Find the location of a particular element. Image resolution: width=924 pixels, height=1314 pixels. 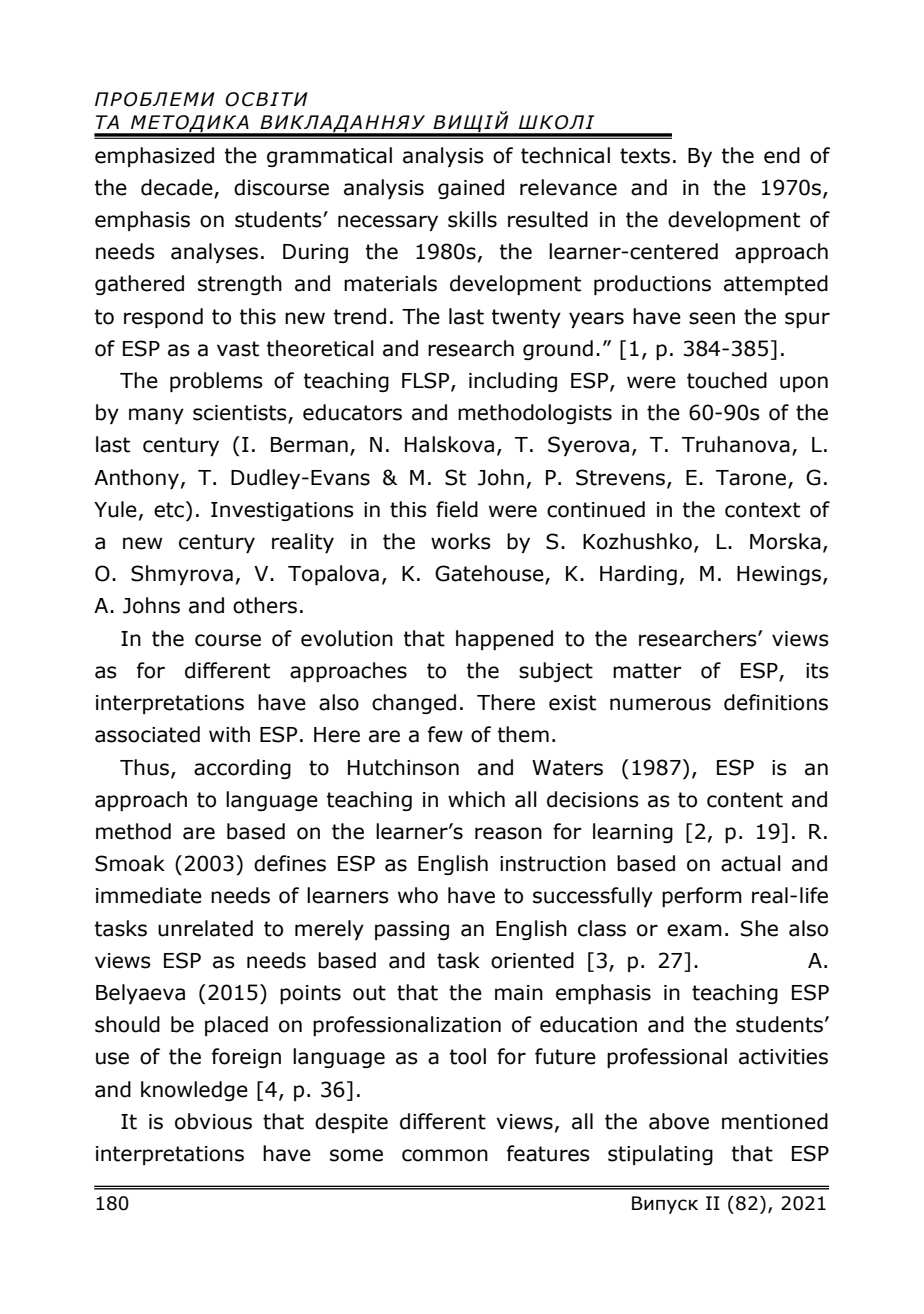

happened is located at coordinates (504, 640).
